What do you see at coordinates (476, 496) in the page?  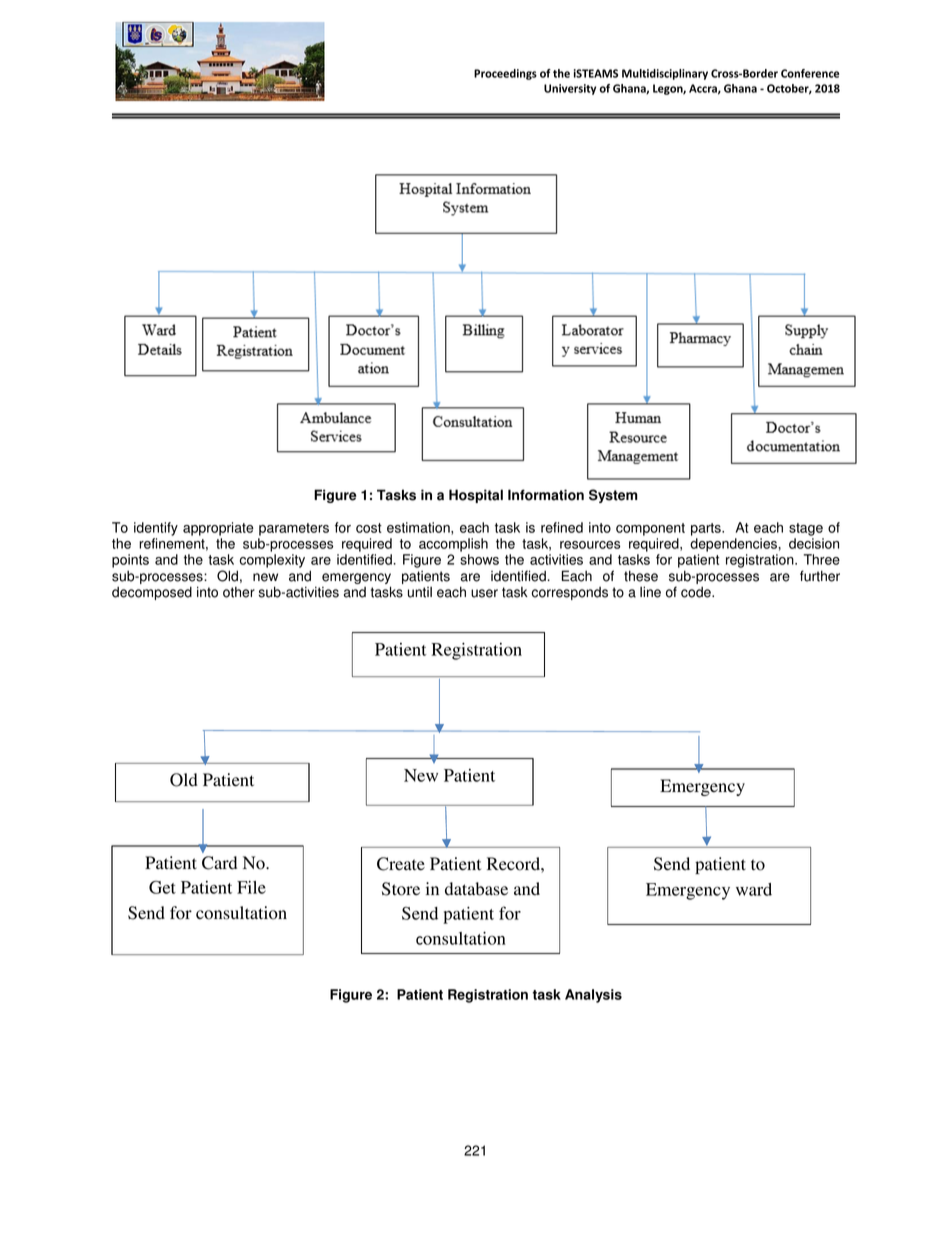 I see `Hospital` at bounding box center [476, 496].
